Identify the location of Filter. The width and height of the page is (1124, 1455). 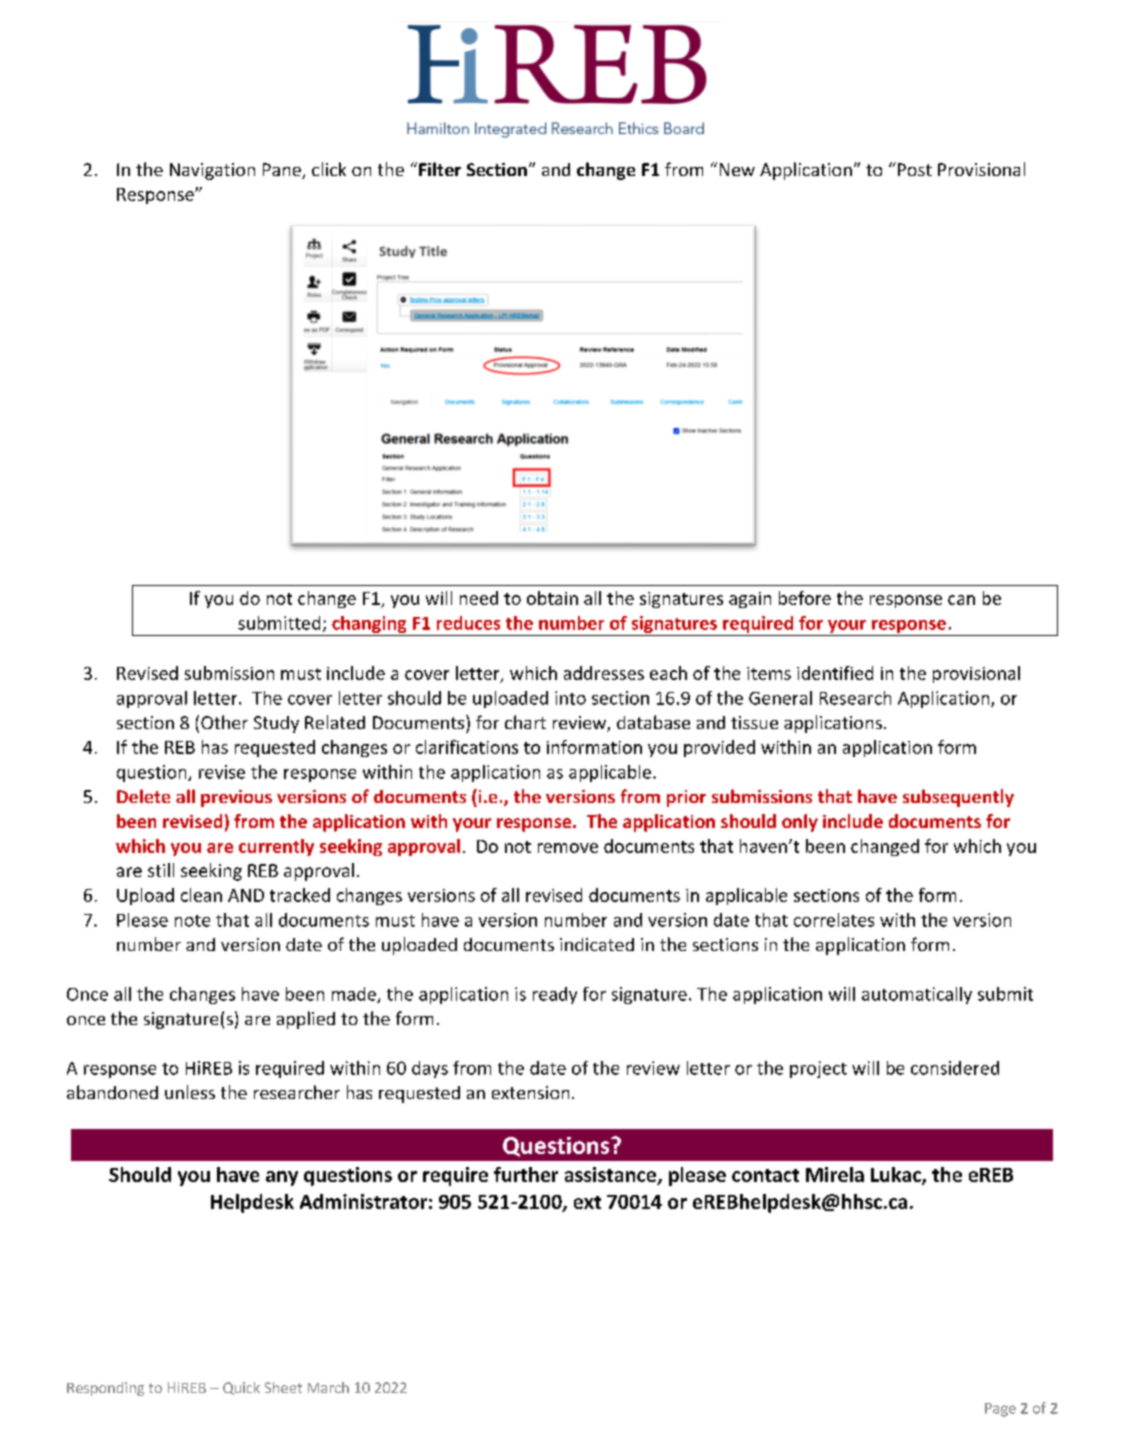
(440, 169).
